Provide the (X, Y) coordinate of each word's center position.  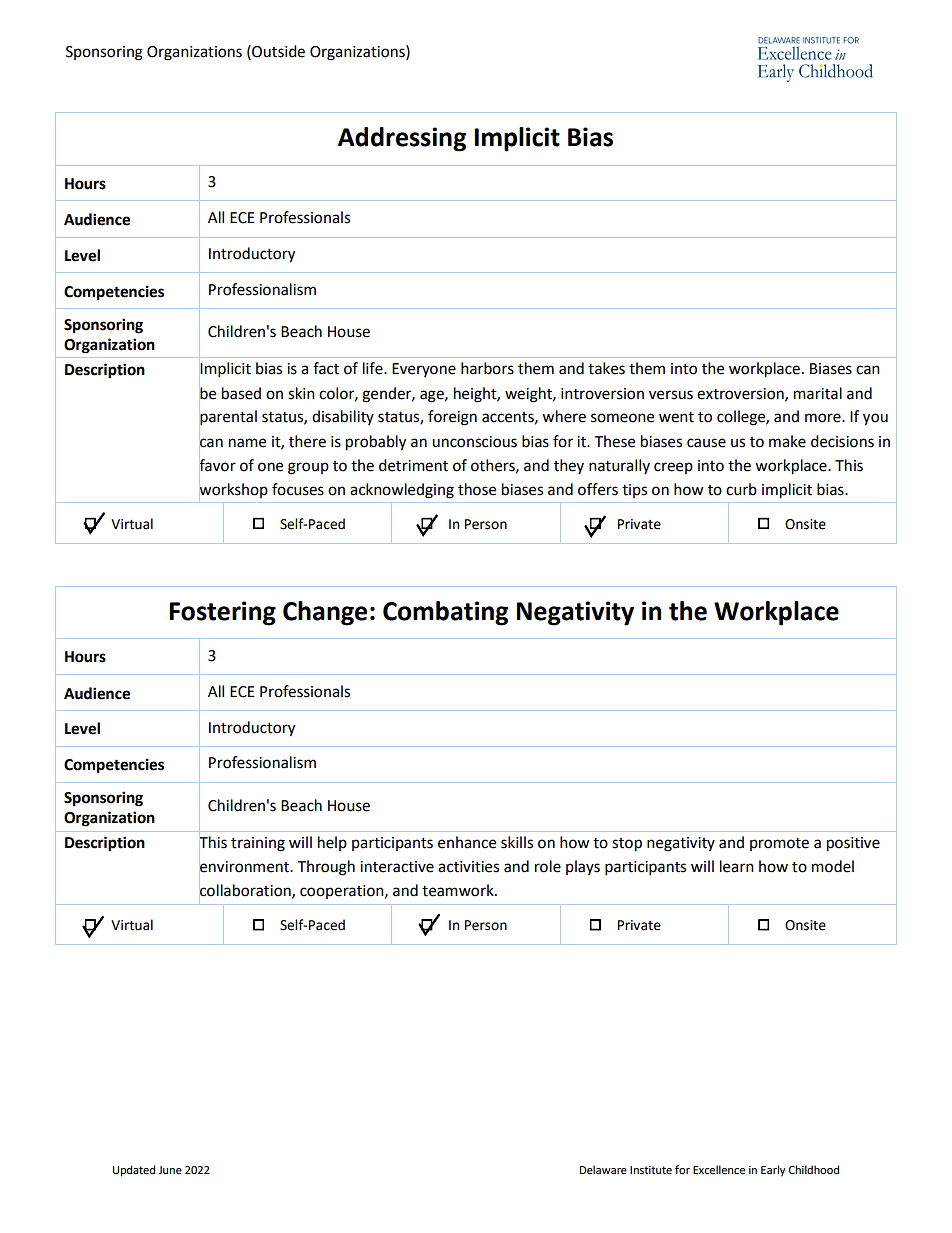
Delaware (603, 1169)
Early (773, 1171)
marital (818, 393)
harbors (487, 368)
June (170, 1170)
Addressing (402, 139)
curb (741, 489)
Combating (445, 613)
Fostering (222, 613)
